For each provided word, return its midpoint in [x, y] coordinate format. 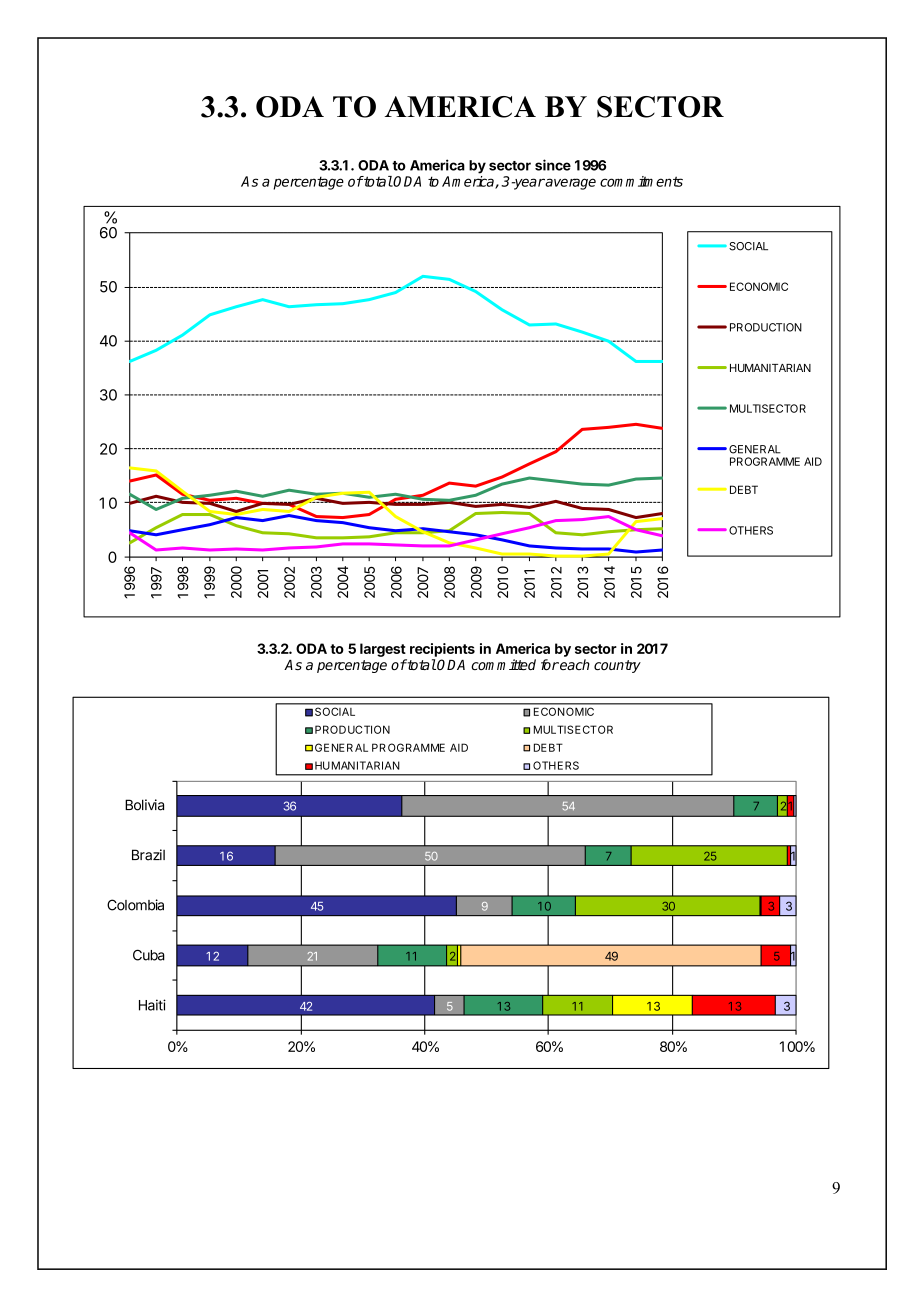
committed [503, 664]
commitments [641, 181]
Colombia [135, 905]
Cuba [149, 955]
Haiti [152, 1005]
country [617, 666]
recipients [442, 650]
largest [383, 650]
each [574, 664]
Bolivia [144, 805]
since [553, 165]
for [550, 664]
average [570, 184]
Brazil [148, 855]
